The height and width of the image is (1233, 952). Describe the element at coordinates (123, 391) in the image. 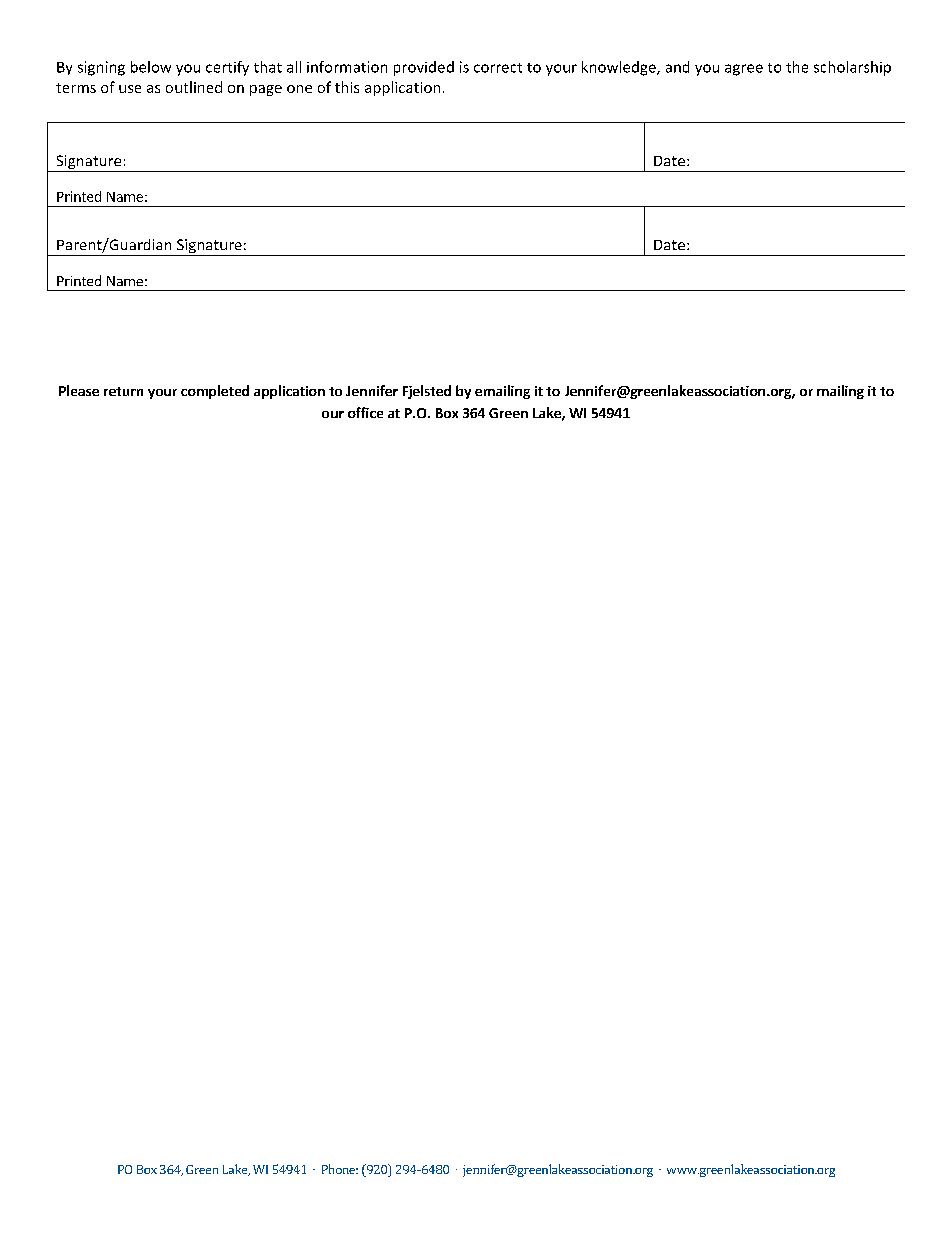

I see `return` at that location.
